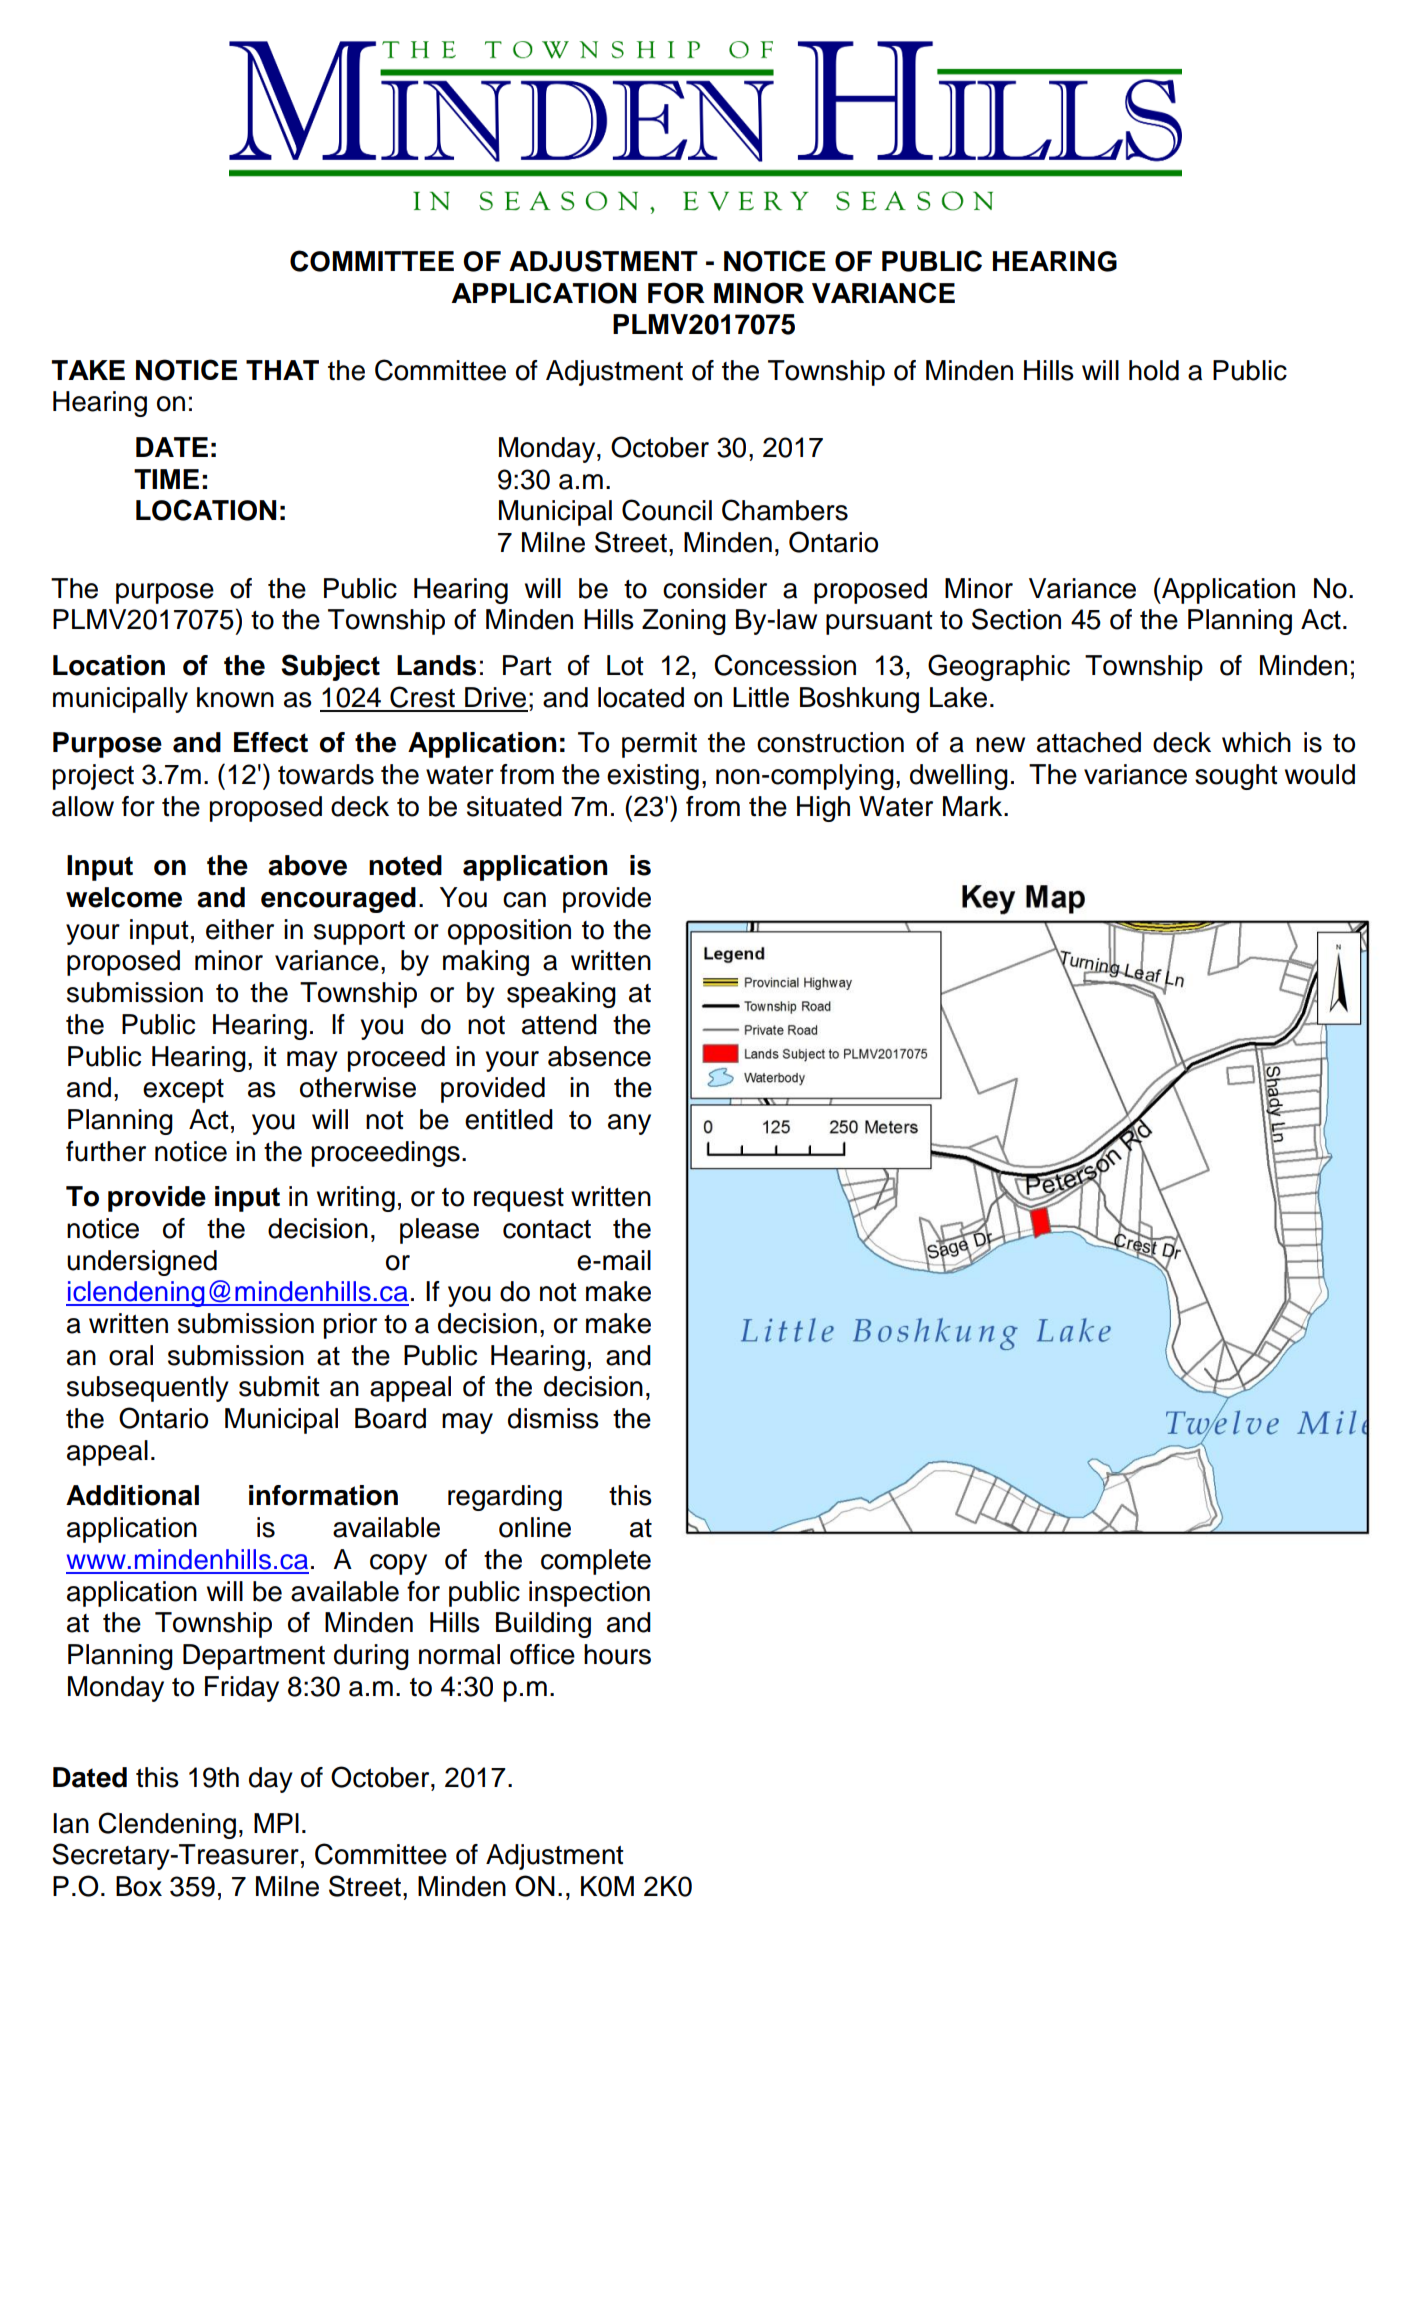 Image resolution: width=1408 pixels, height=2318 pixels. What do you see at coordinates (553, 1418) in the screenshot?
I see `dismiss` at bounding box center [553, 1418].
